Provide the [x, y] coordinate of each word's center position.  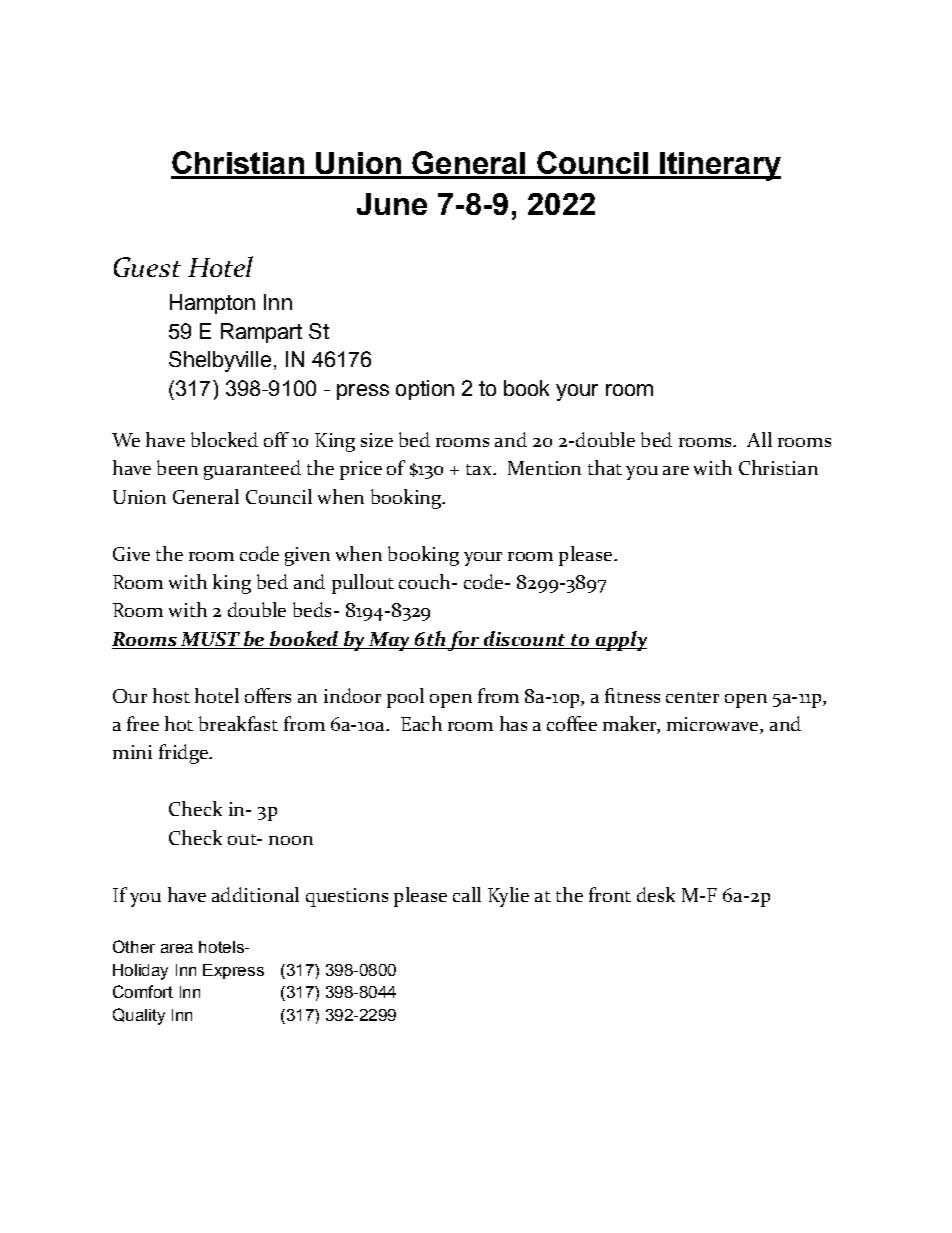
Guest [147, 267]
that [605, 467]
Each [421, 723]
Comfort [143, 991]
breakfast [238, 723]
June [392, 204]
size [377, 440]
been [177, 467]
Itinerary [719, 166]
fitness [632, 695]
